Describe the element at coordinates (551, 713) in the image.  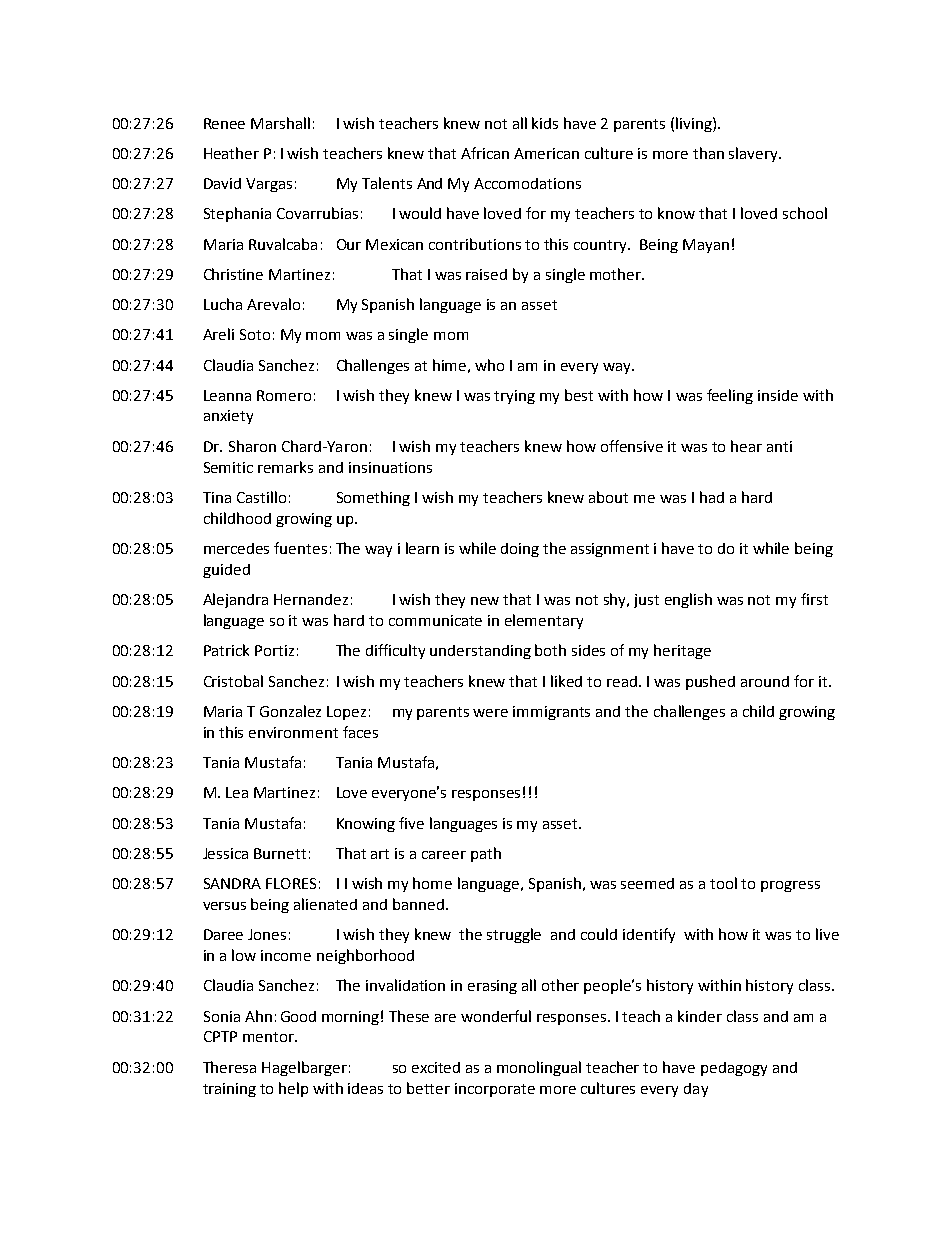
I see `immigrants` at that location.
